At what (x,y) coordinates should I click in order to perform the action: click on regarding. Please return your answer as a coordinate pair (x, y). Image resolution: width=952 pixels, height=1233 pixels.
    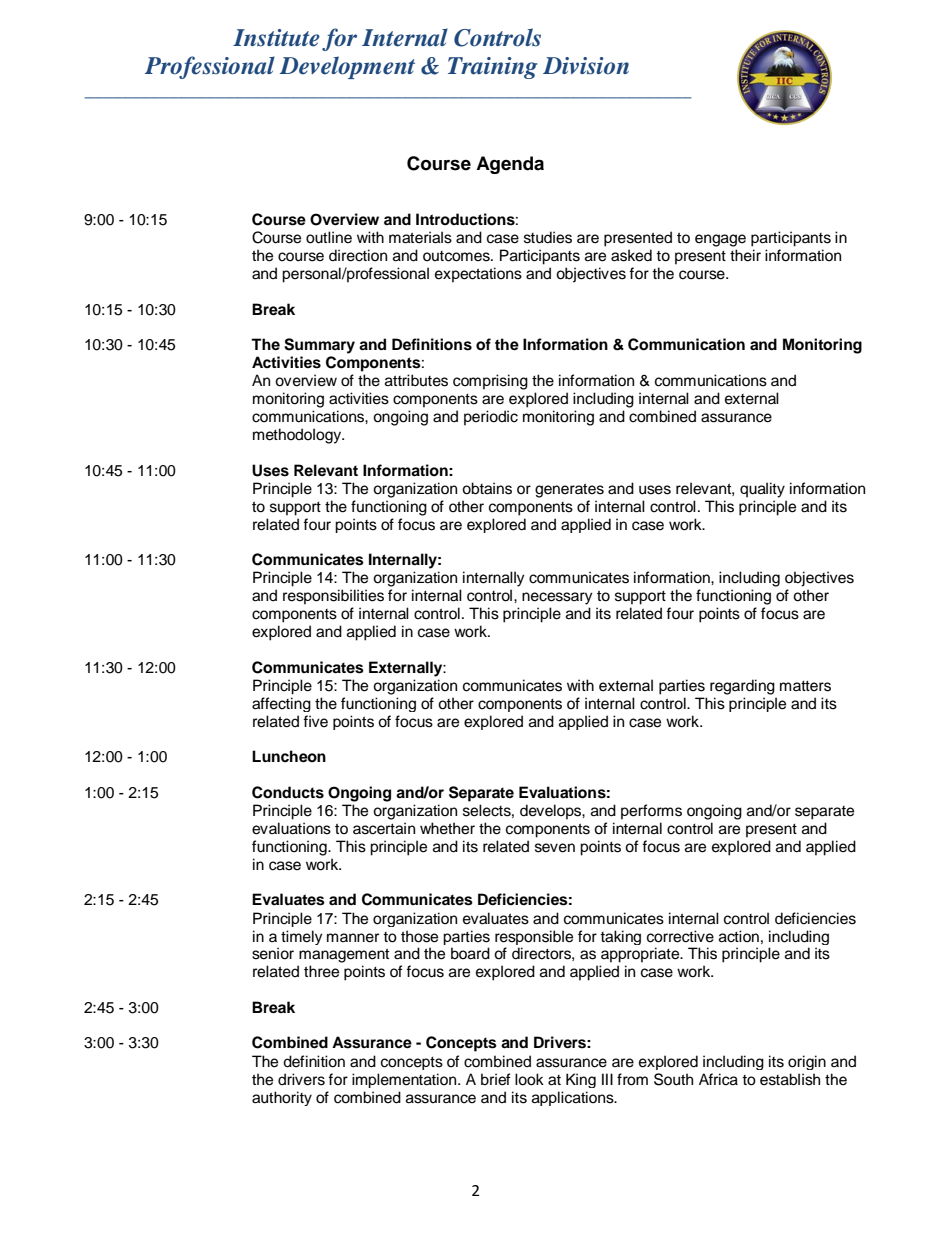
    Looking at the image, I should click on (742, 687).
